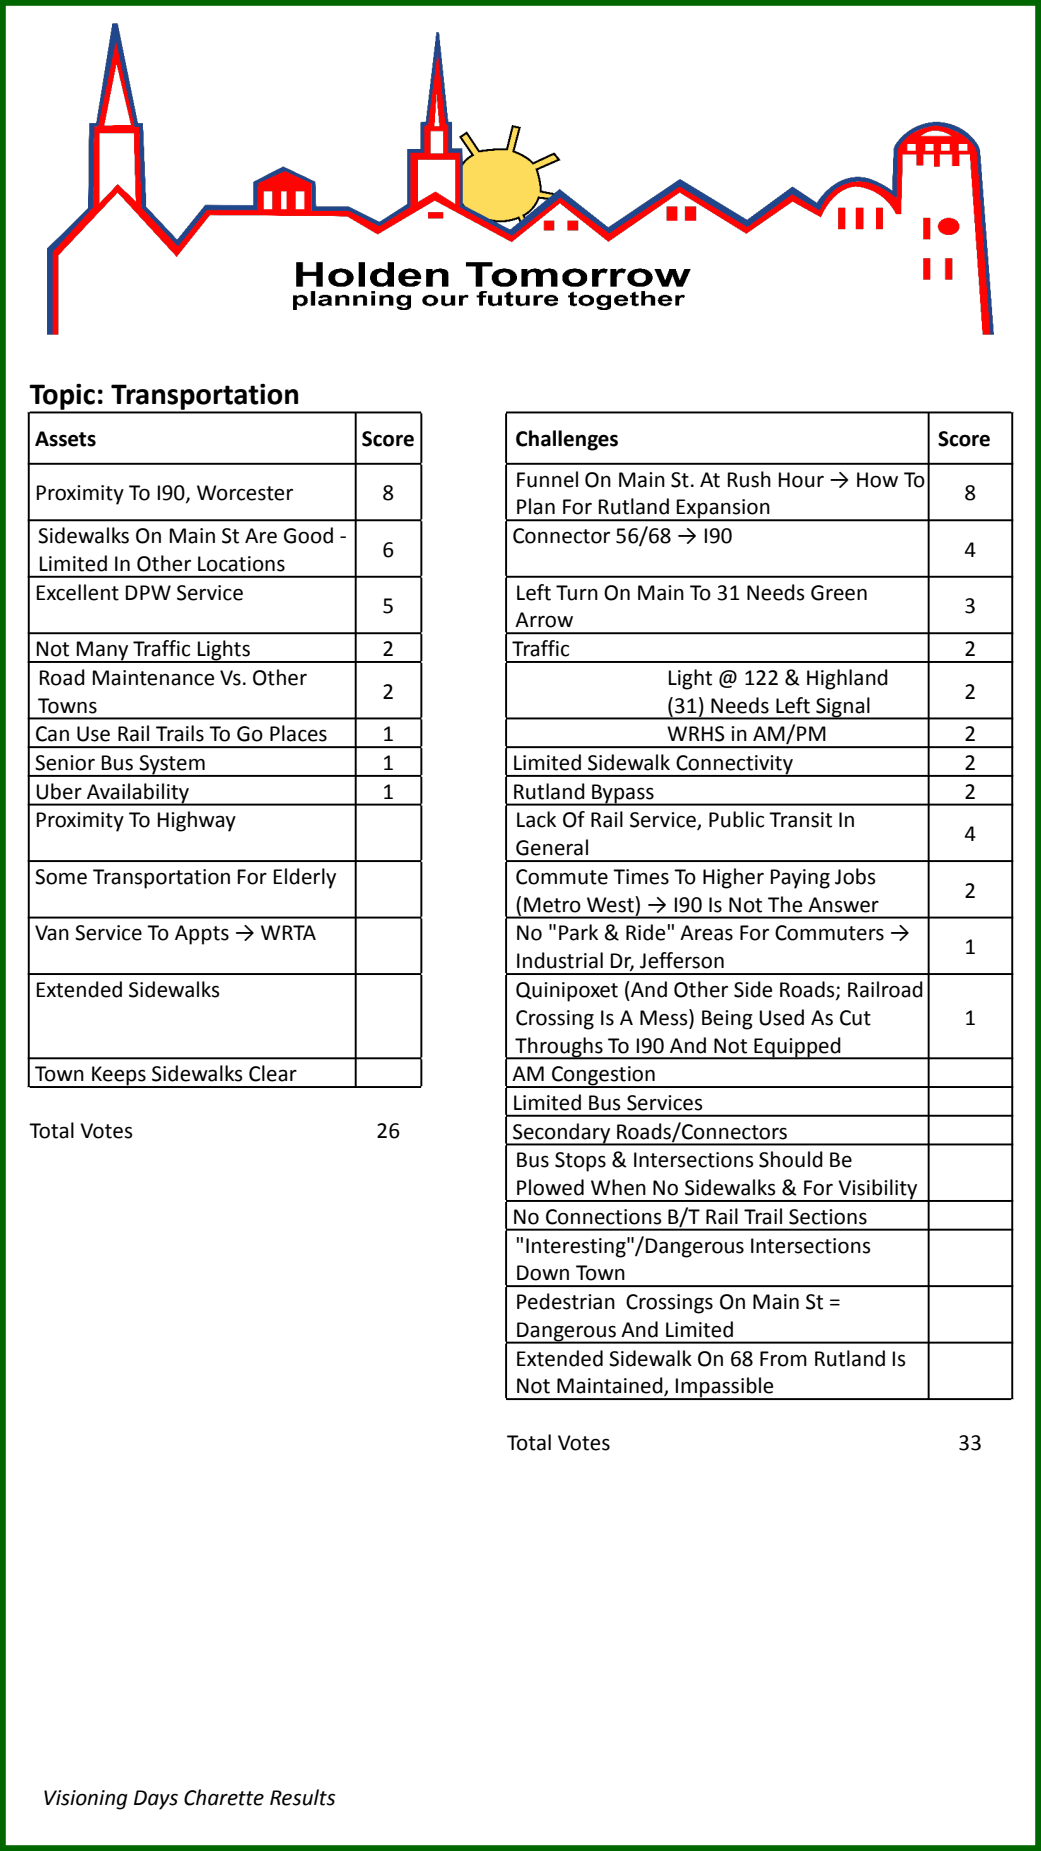 The width and height of the screenshot is (1041, 1851). What do you see at coordinates (302, 1797) in the screenshot?
I see `Results` at bounding box center [302, 1797].
